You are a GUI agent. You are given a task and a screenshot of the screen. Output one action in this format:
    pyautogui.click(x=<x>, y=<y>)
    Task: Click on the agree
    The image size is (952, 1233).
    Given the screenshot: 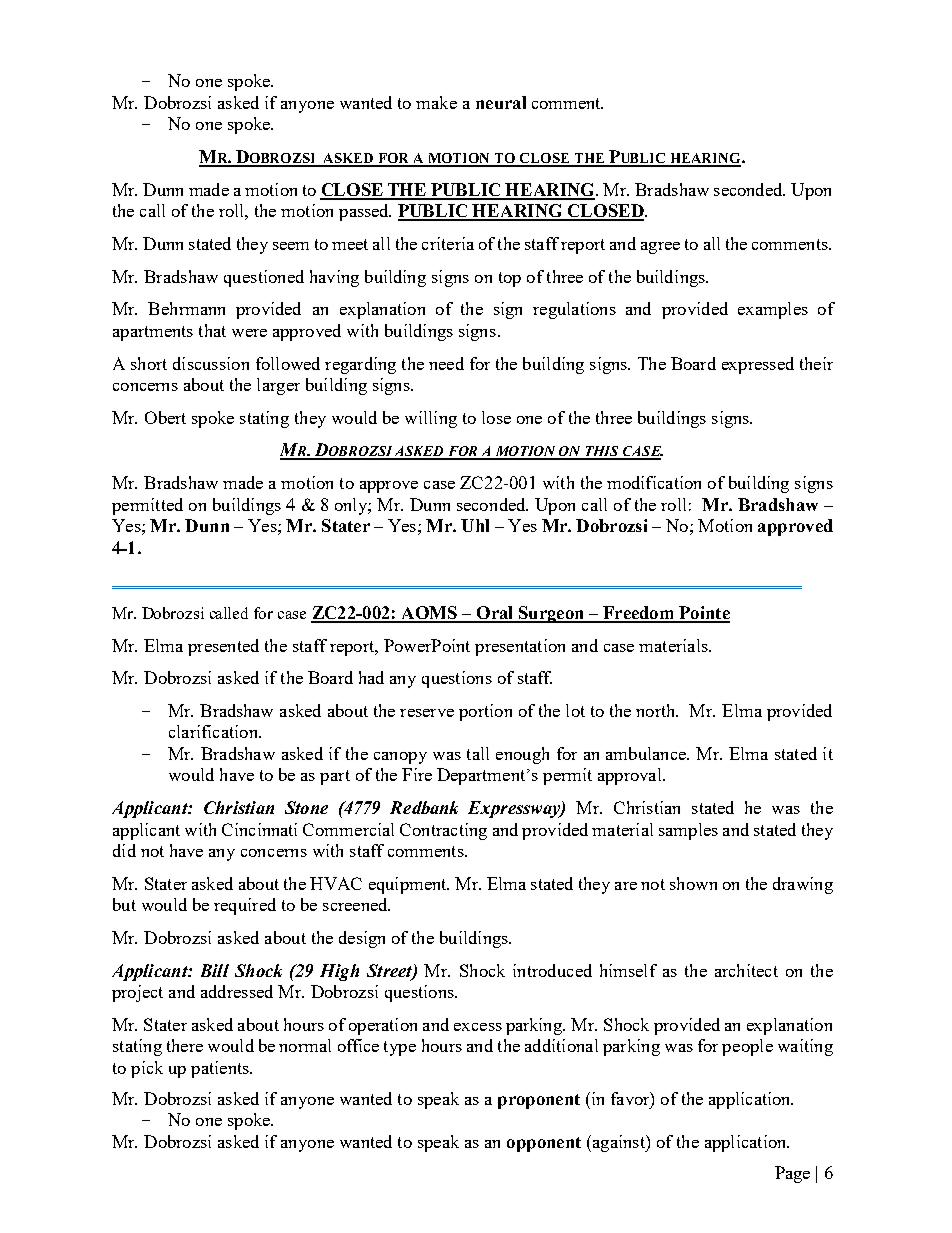 What is the action you would take?
    pyautogui.click(x=660, y=248)
